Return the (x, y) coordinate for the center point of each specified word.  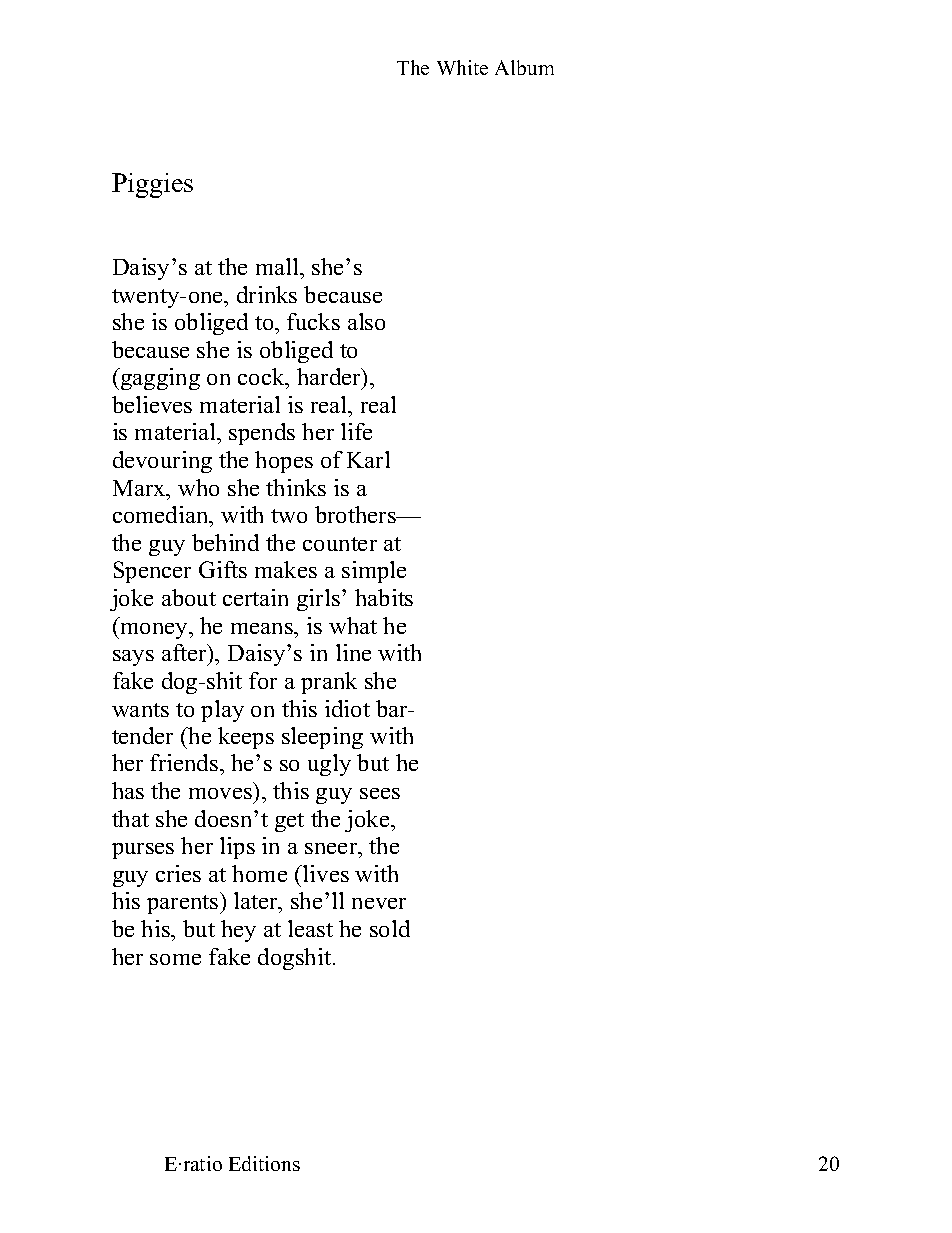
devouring (162, 462)
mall (278, 266)
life (356, 431)
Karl (368, 459)
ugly (329, 765)
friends (185, 762)
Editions (264, 1163)
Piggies (152, 185)
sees (380, 793)
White (462, 67)
